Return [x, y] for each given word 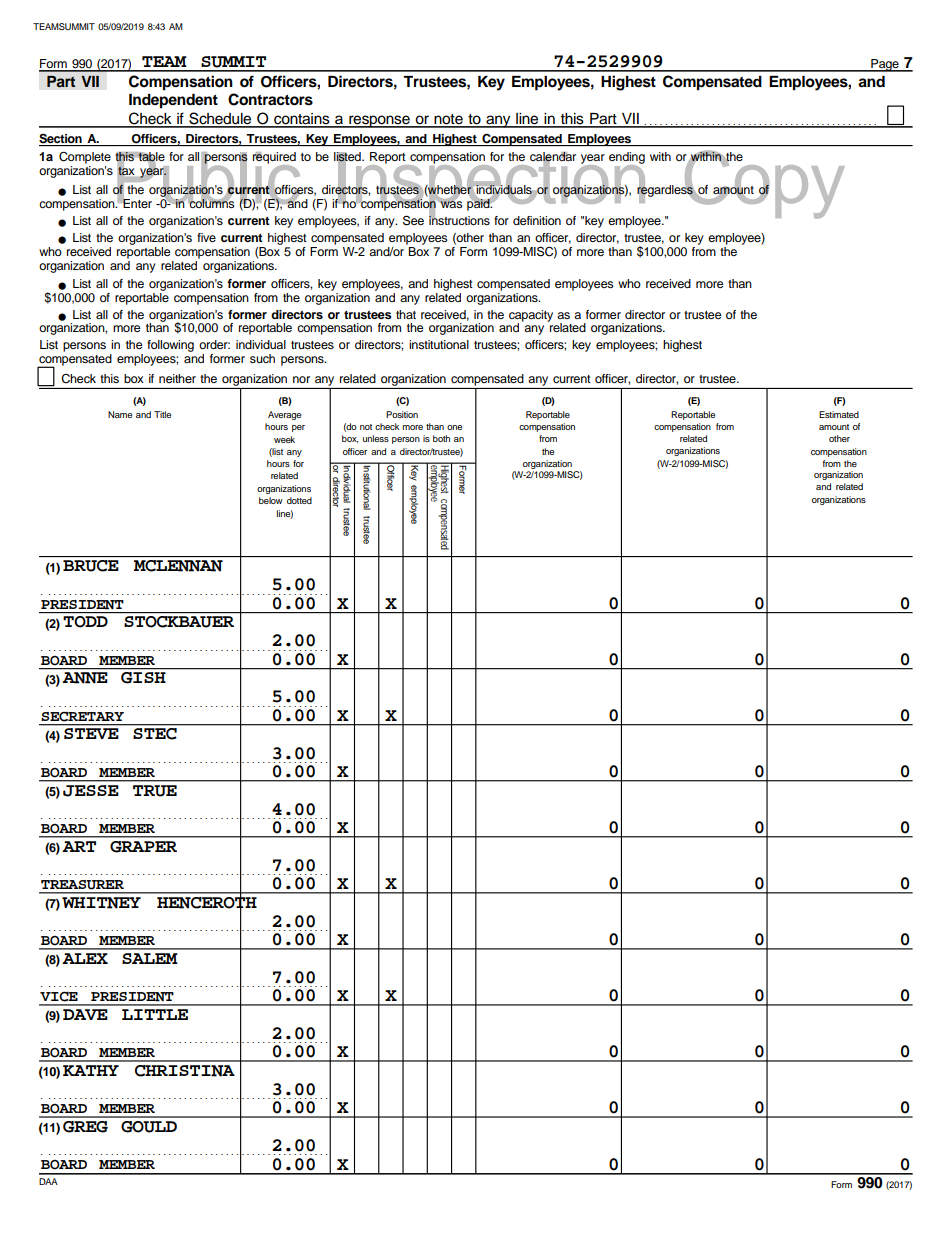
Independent [173, 101]
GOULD [149, 1127]
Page [885, 65]
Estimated [839, 414]
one [454, 427]
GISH [143, 678]
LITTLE [155, 1014]
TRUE [155, 790]
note [448, 120]
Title [162, 414]
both [441, 438]
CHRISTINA [185, 1071]
